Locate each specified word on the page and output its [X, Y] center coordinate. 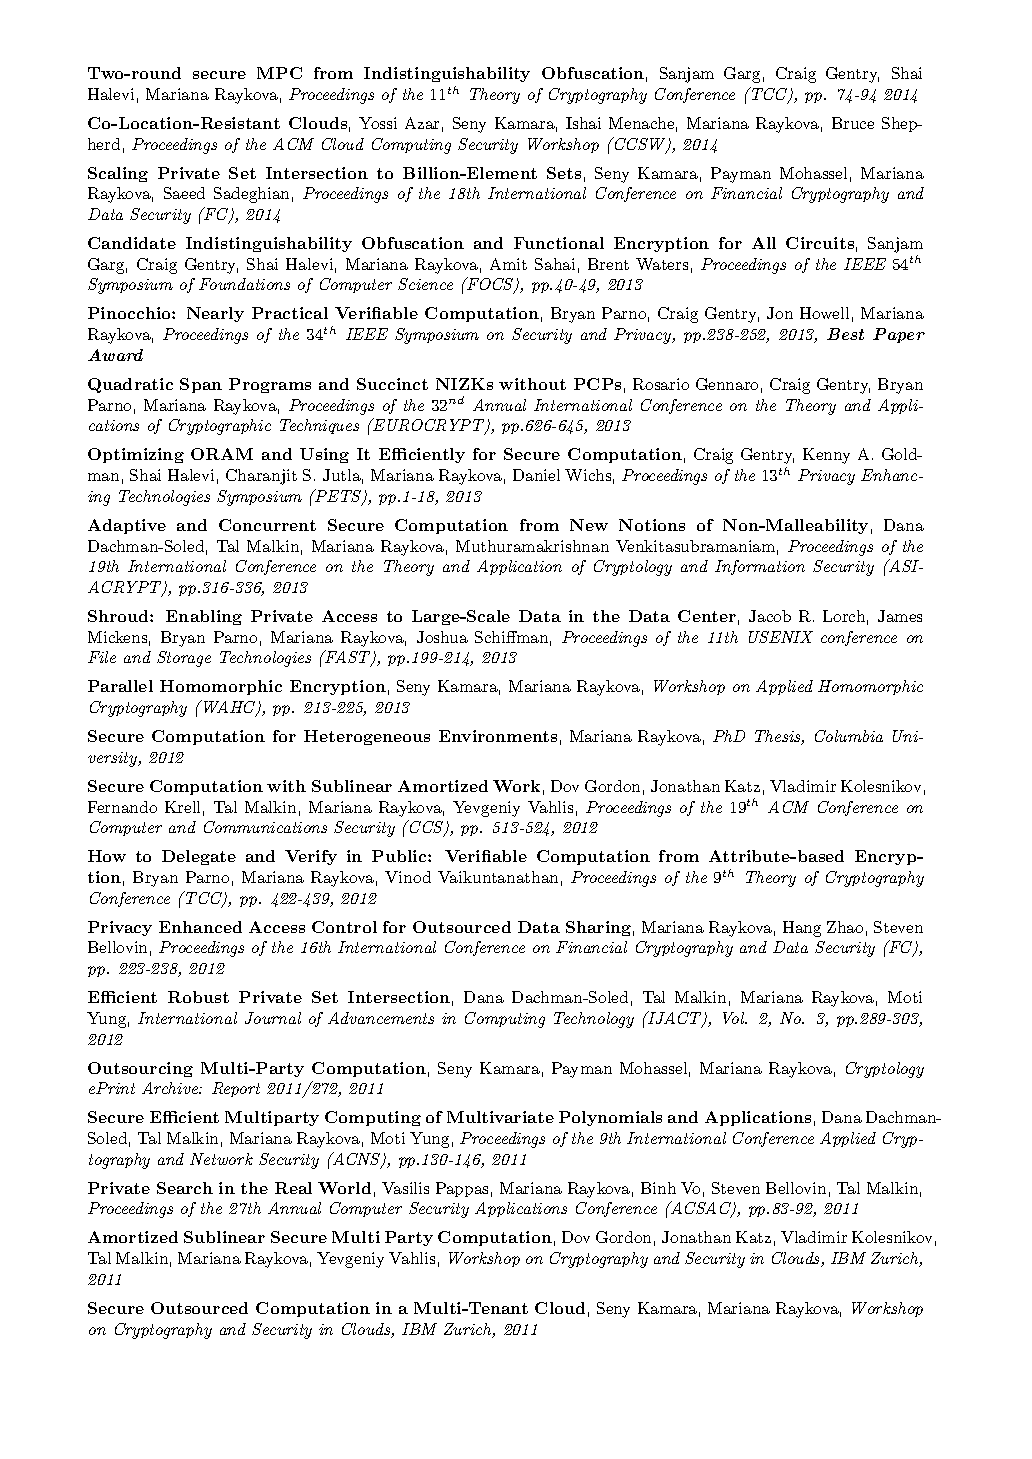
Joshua [442, 637]
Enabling [204, 617]
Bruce [853, 123]
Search [185, 1188]
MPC [279, 73]
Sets [564, 173]
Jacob [770, 616]
